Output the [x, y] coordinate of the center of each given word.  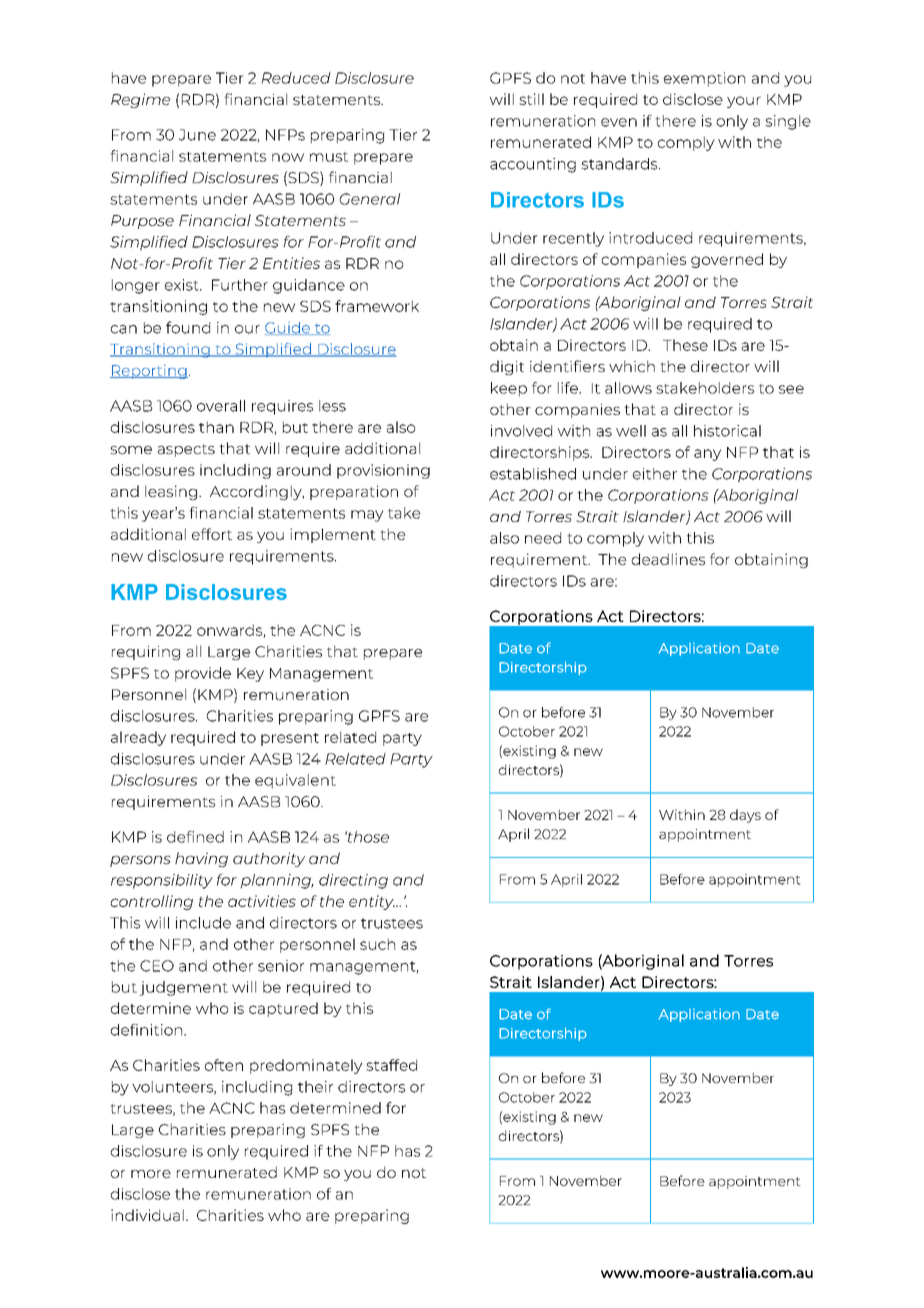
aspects [186, 450]
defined [195, 837]
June [197, 135]
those [367, 837]
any [707, 455]
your [744, 102]
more [151, 1174]
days [745, 816]
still [531, 99]
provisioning [383, 471]
